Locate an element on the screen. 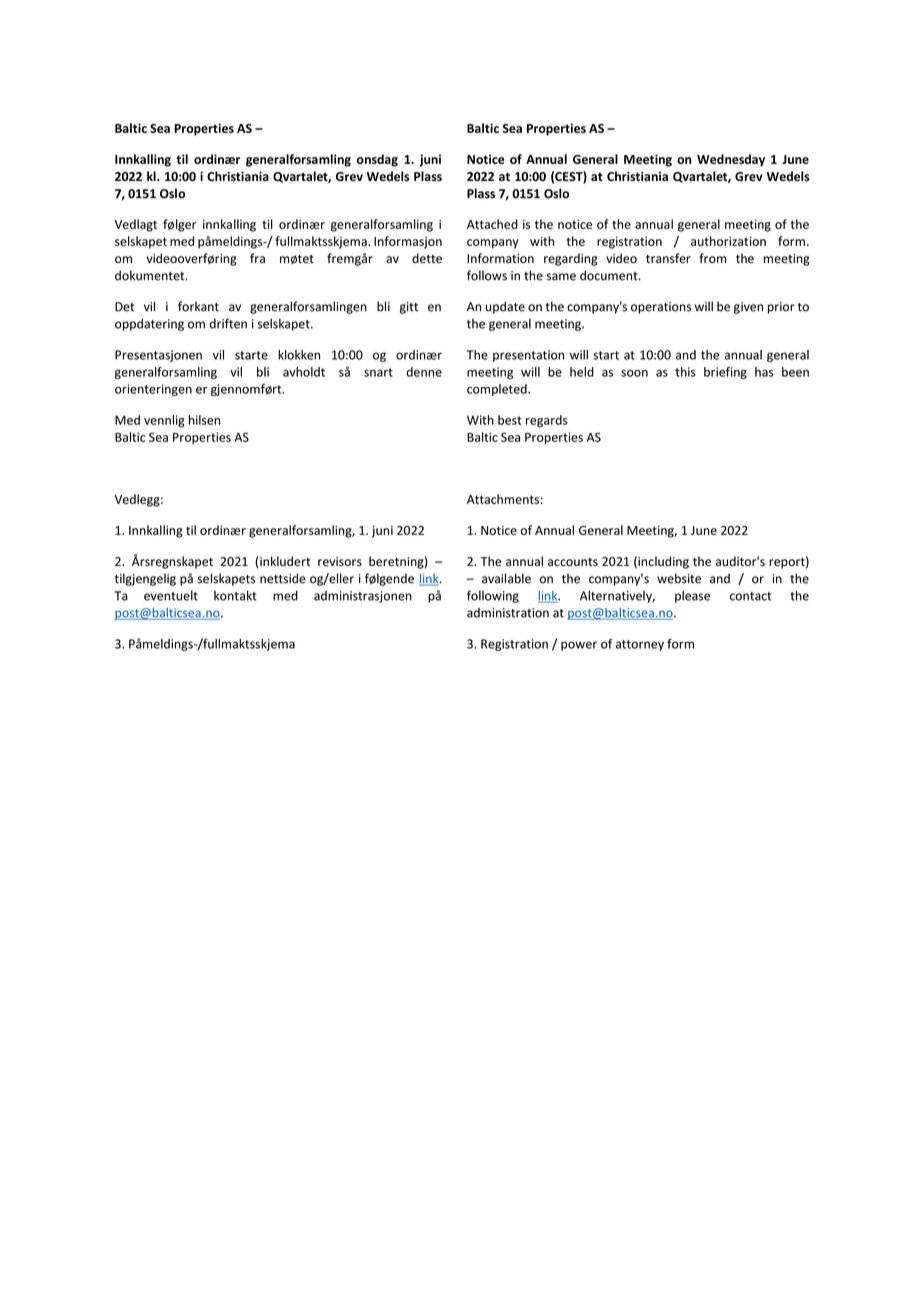 This screenshot has height=1308, width=924. same is located at coordinates (561, 277).
